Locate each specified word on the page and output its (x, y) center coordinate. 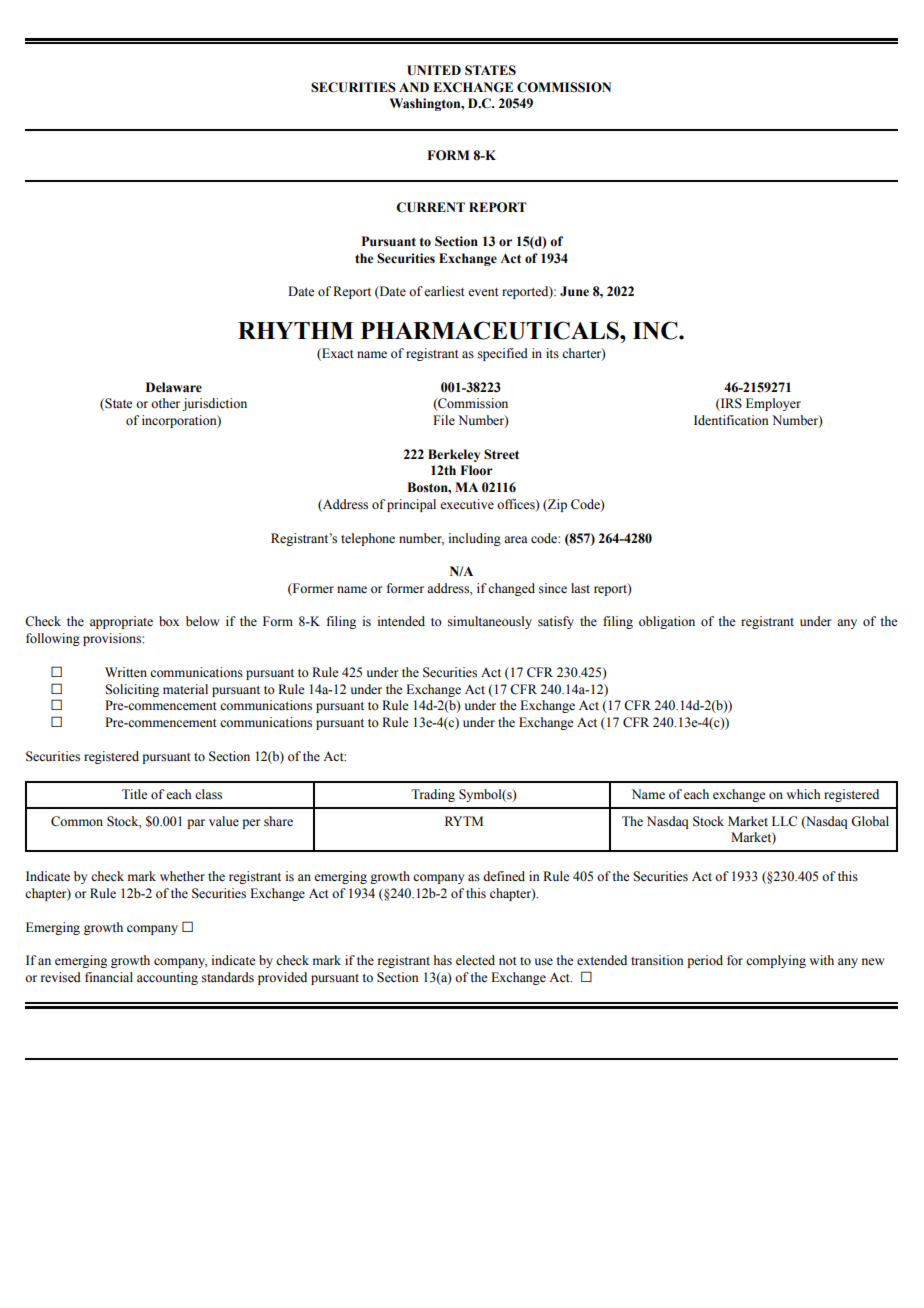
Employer (773, 404)
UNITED (434, 70)
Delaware (174, 387)
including (475, 539)
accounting (167, 978)
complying (776, 961)
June (574, 291)
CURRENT (430, 207)
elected (475, 960)
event (483, 292)
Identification (731, 420)
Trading (433, 795)
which (803, 794)
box (169, 621)
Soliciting (132, 690)
